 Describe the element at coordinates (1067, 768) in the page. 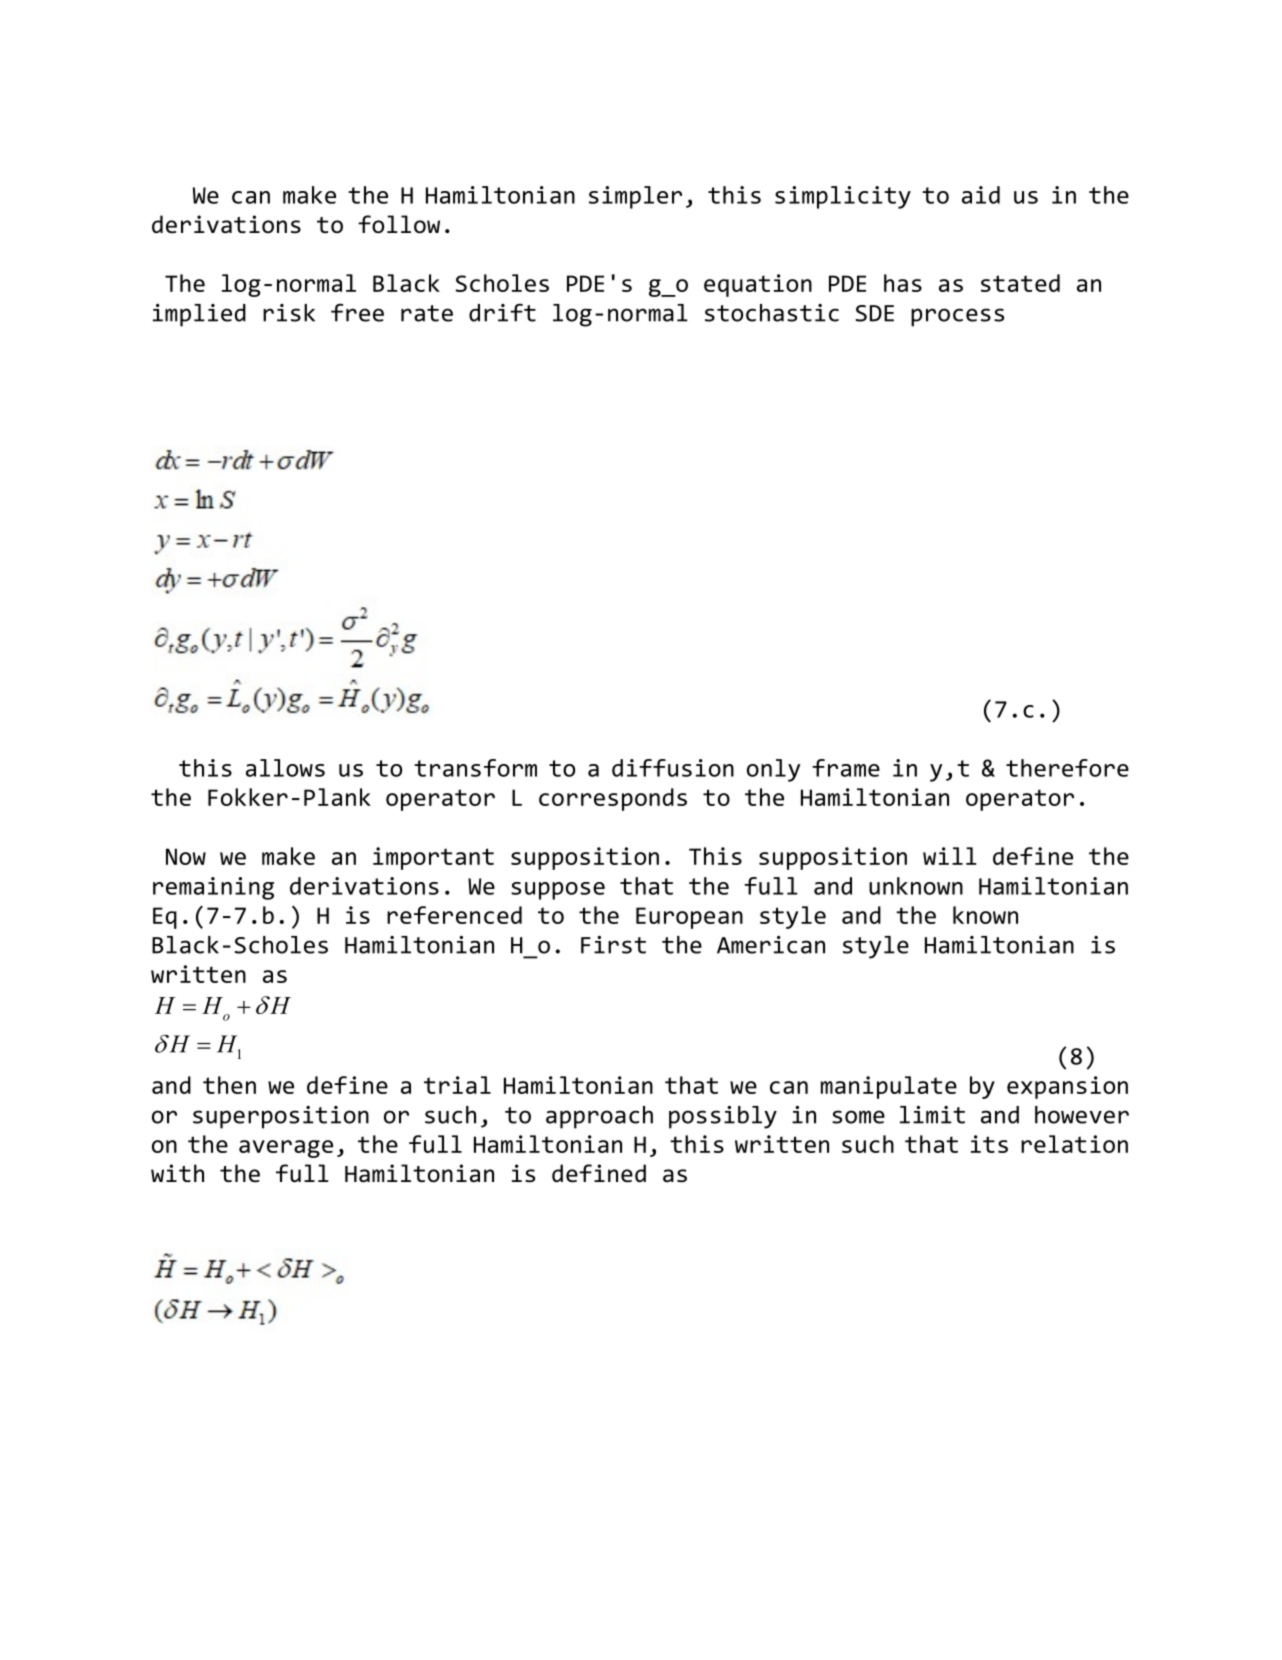

I see `therefore` at that location.
